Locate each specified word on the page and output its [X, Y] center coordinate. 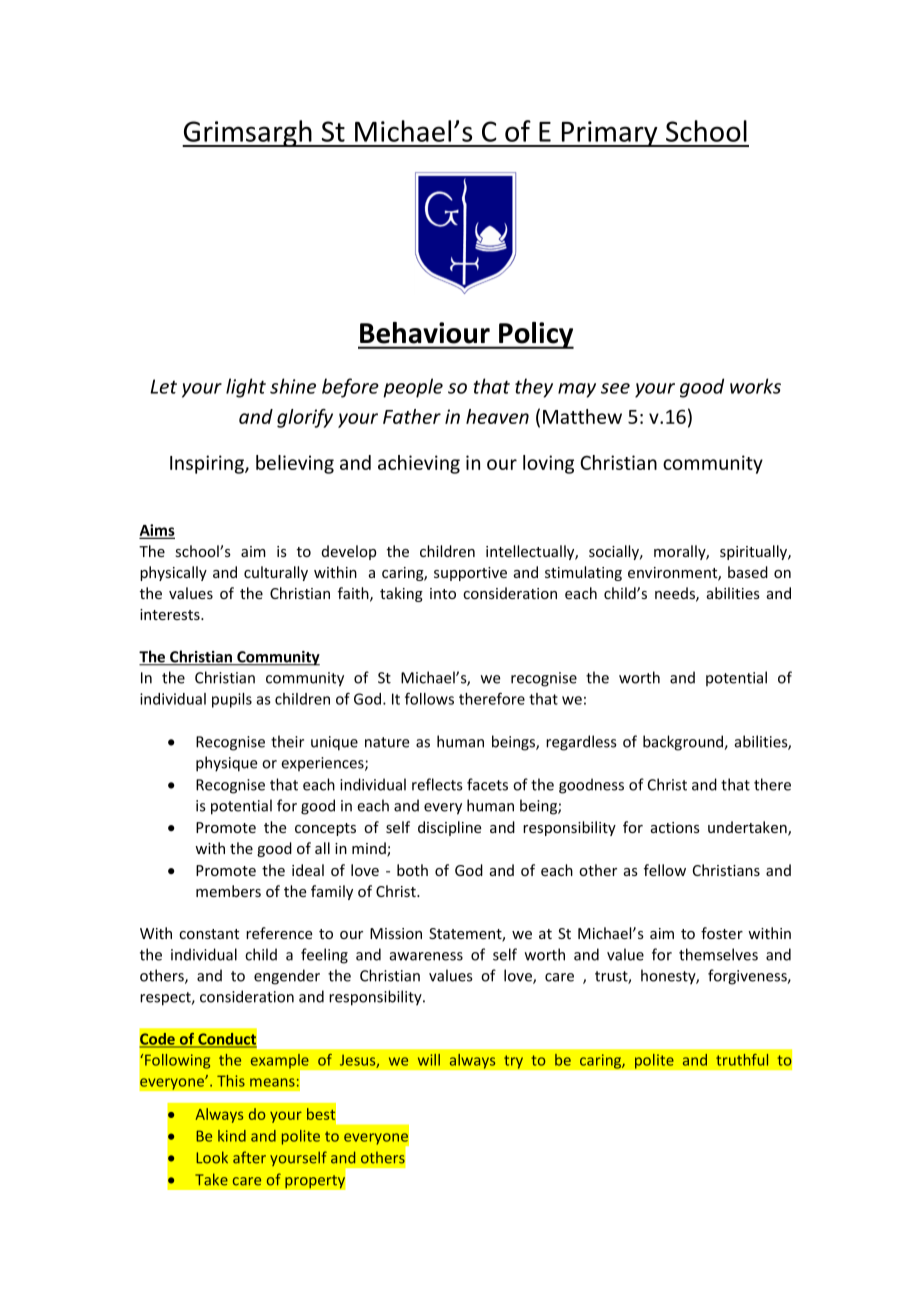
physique [227, 764]
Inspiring [208, 464]
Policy [535, 335]
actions [675, 827]
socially [615, 552]
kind [232, 1136]
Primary [610, 134]
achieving [419, 464]
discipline [450, 828]
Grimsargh [248, 133]
